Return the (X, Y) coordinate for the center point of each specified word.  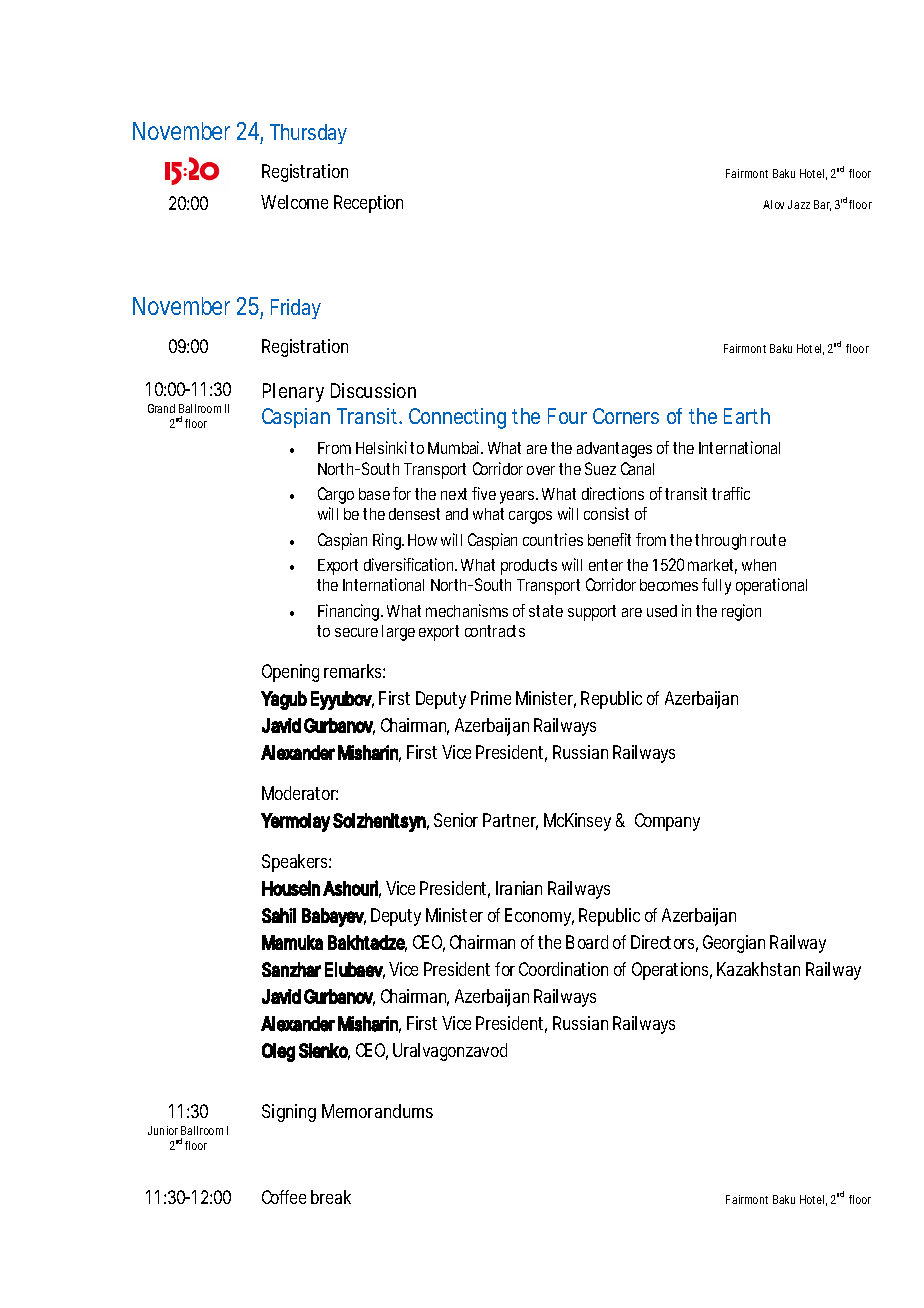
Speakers (296, 863)
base (374, 494)
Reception (368, 204)
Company (667, 822)
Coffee (284, 1197)
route (768, 540)
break (331, 1197)
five (484, 493)
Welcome (294, 202)
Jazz (799, 204)
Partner (510, 821)
